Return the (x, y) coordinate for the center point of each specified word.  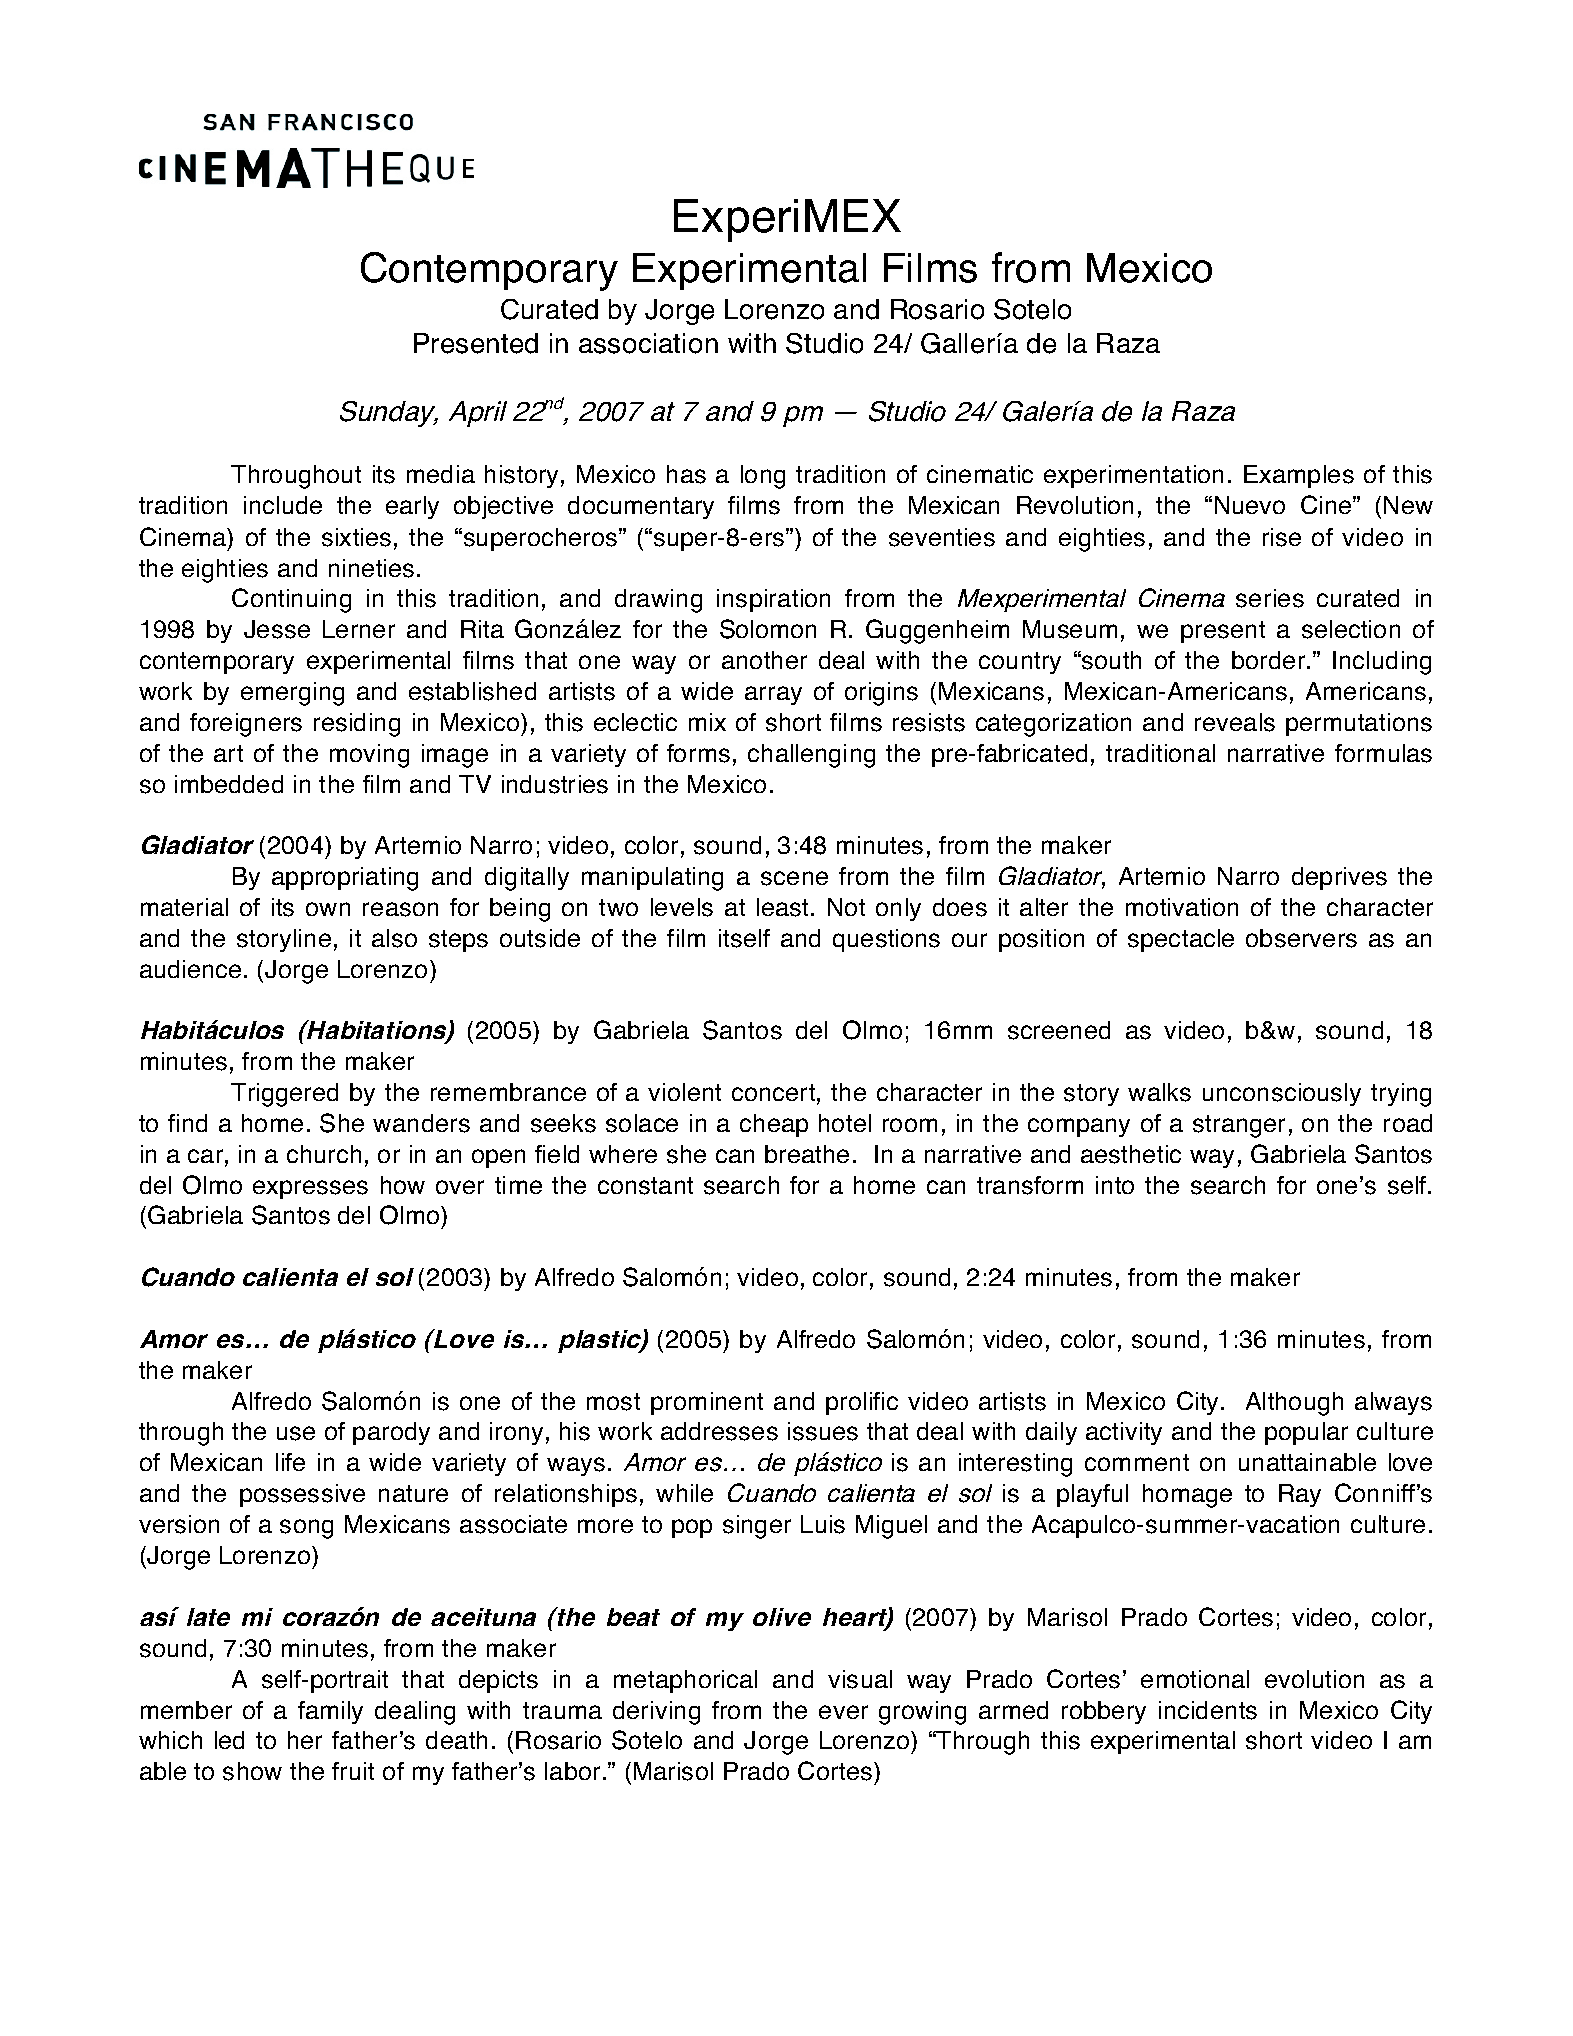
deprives (1339, 878)
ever (843, 1712)
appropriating (345, 879)
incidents (1208, 1710)
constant (645, 1186)
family (330, 1712)
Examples (1299, 476)
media (441, 474)
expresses (310, 1189)
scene (794, 878)
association (648, 343)
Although (1294, 1404)
